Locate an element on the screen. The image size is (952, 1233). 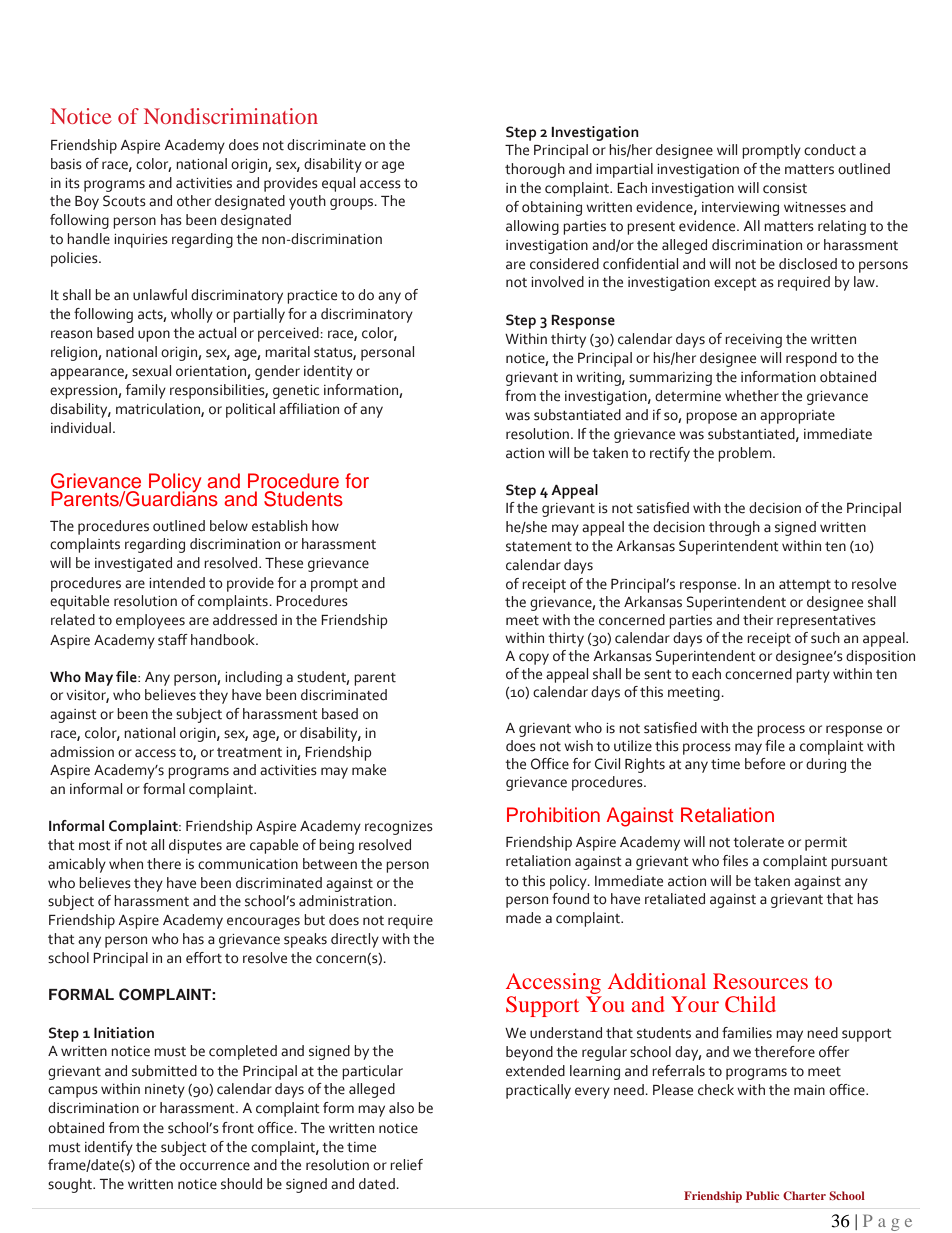
occurrence is located at coordinates (215, 1166).
